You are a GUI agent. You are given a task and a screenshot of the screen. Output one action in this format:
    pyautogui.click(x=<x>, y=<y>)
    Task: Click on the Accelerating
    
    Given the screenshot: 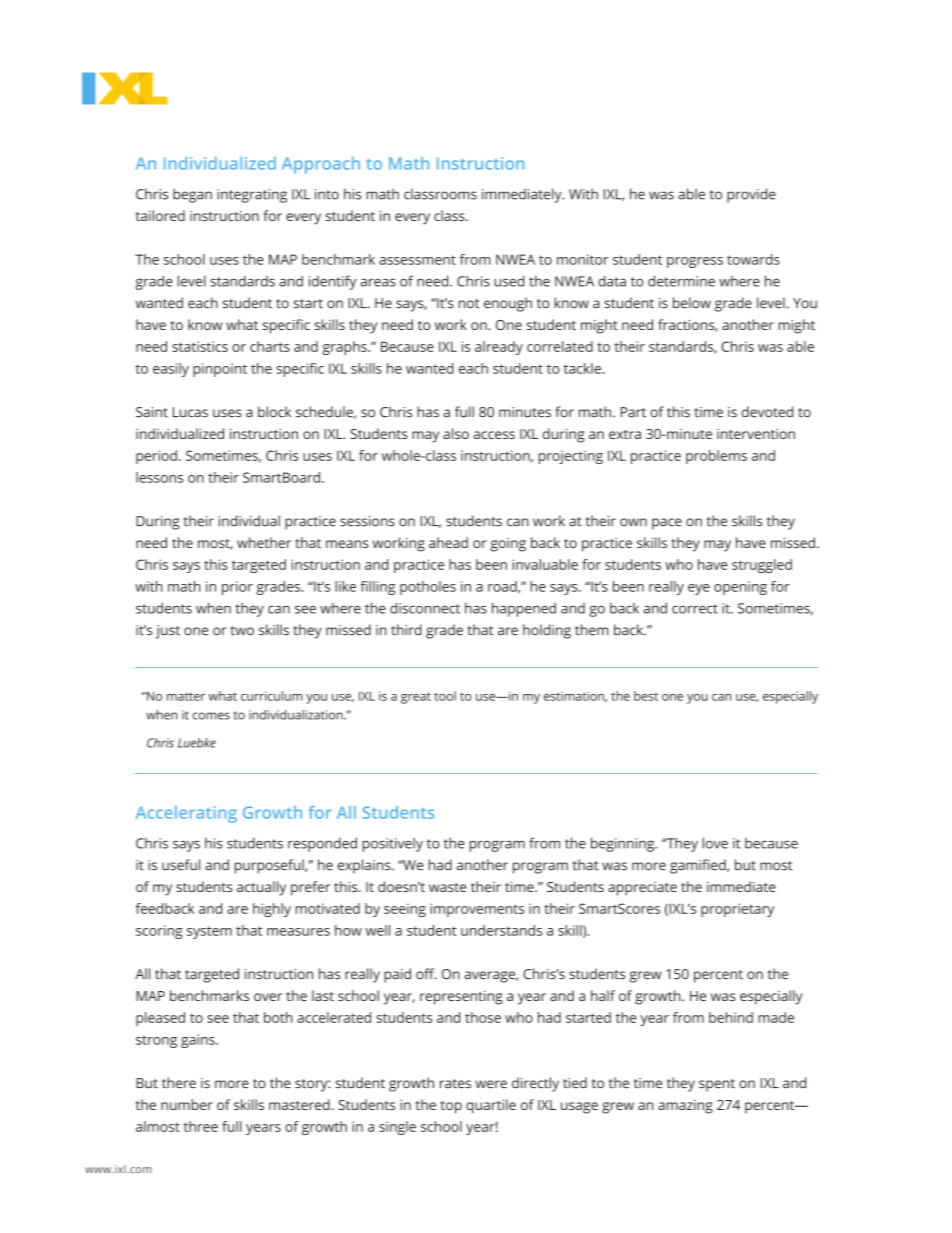 What is the action you would take?
    pyautogui.click(x=186, y=814)
